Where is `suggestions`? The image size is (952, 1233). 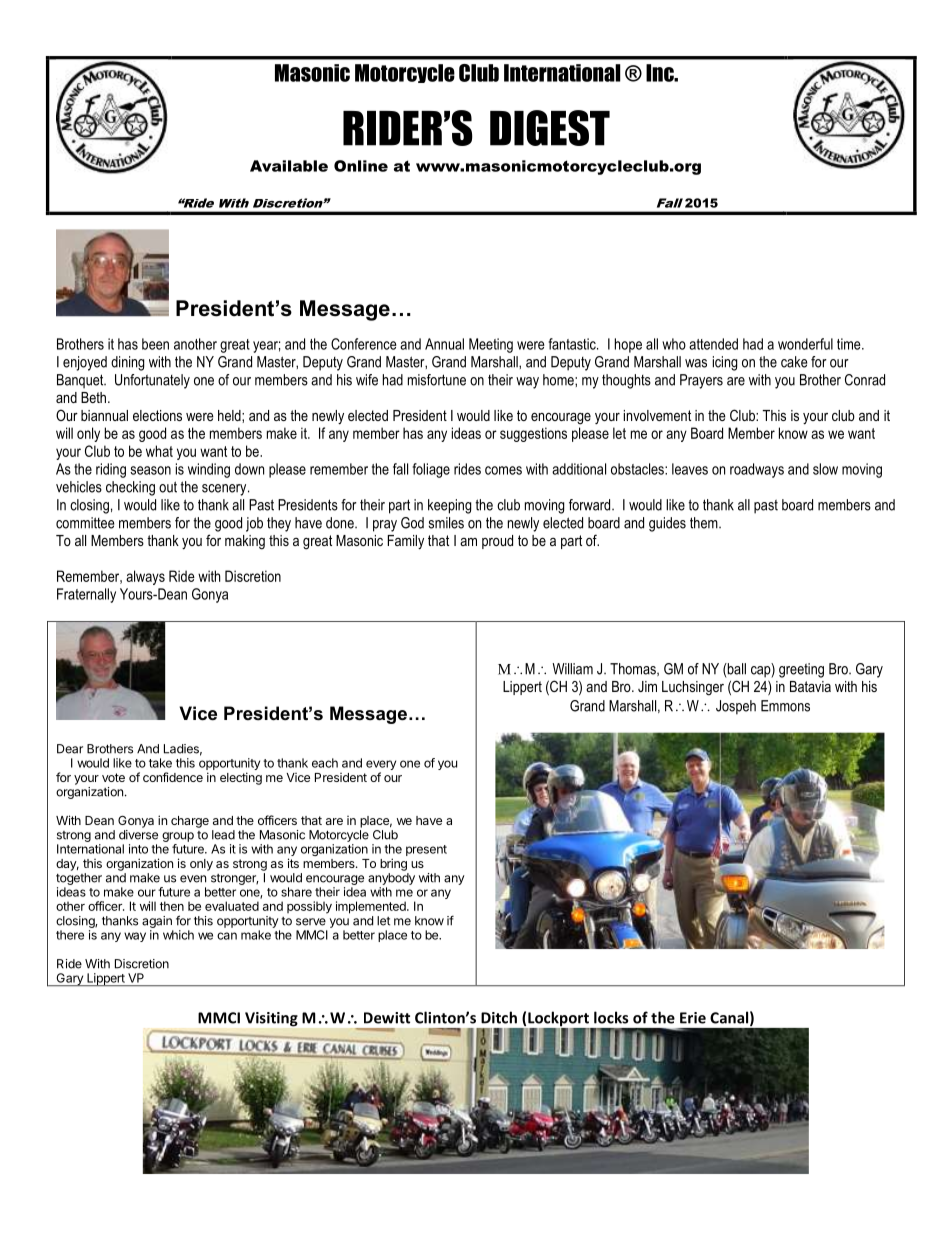
suggestions is located at coordinates (533, 434).
